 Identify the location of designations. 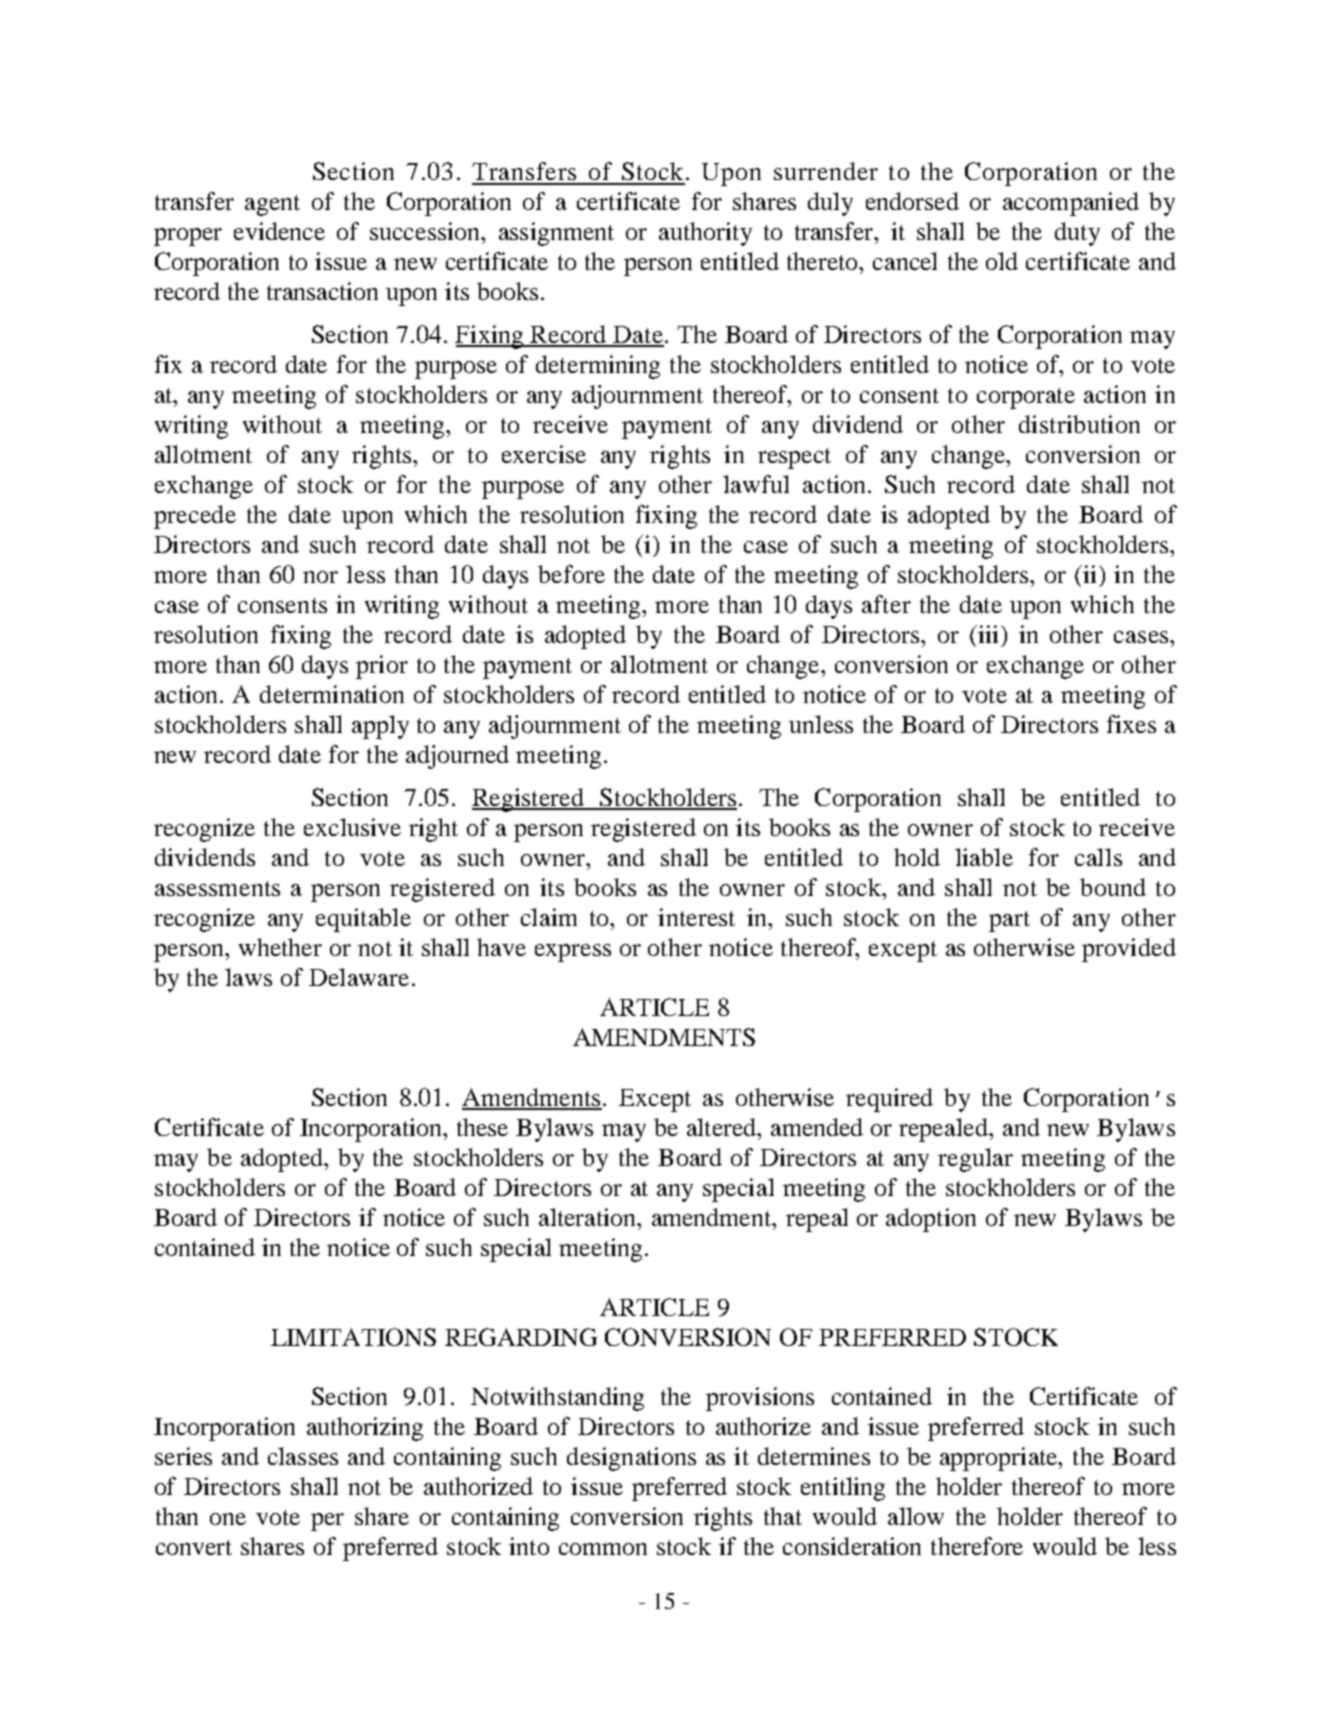
(631, 1459).
